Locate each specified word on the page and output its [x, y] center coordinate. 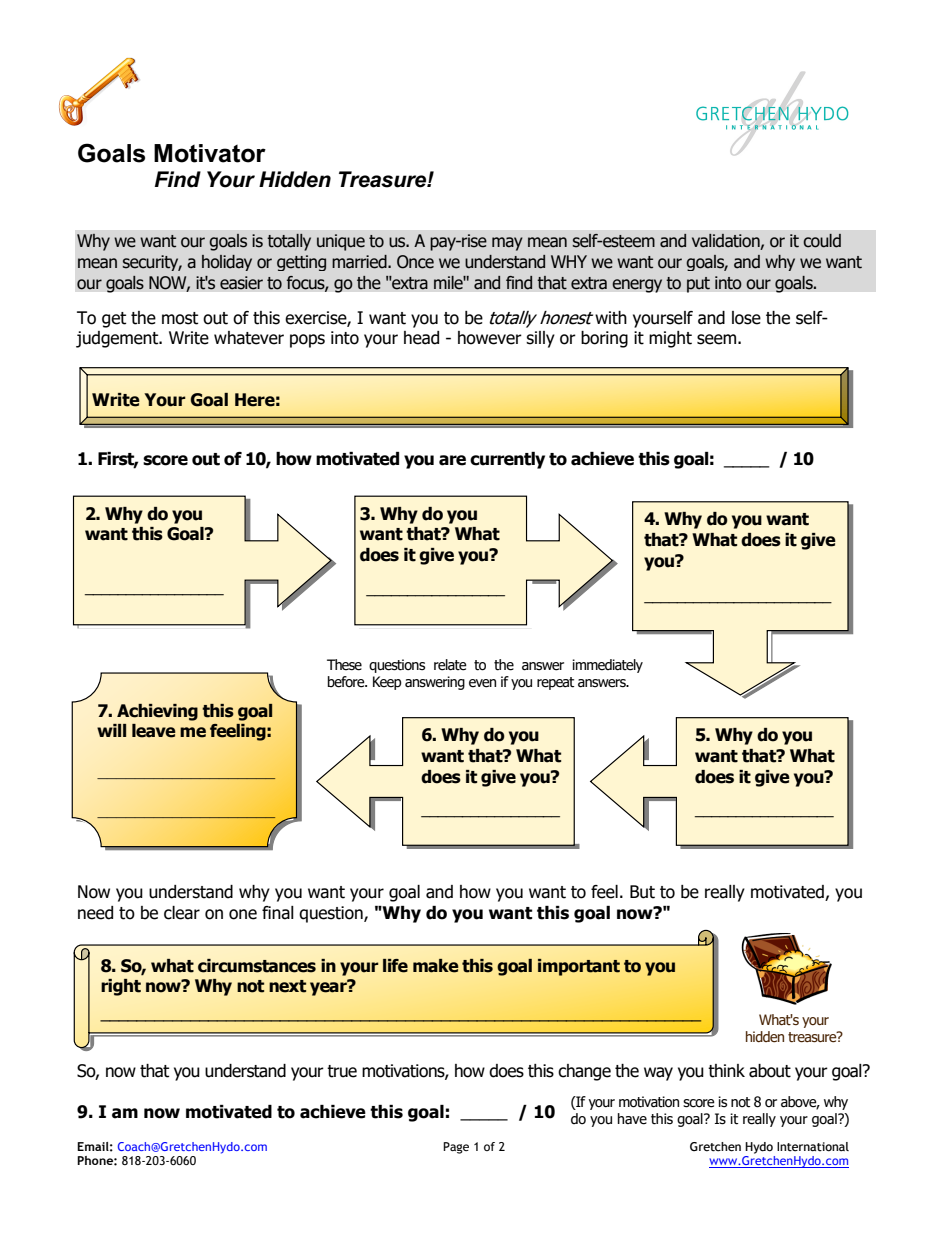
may [507, 244]
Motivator [210, 153]
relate [450, 665]
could [822, 241]
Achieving [157, 712]
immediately [607, 666]
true [342, 1071]
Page [456, 1148]
